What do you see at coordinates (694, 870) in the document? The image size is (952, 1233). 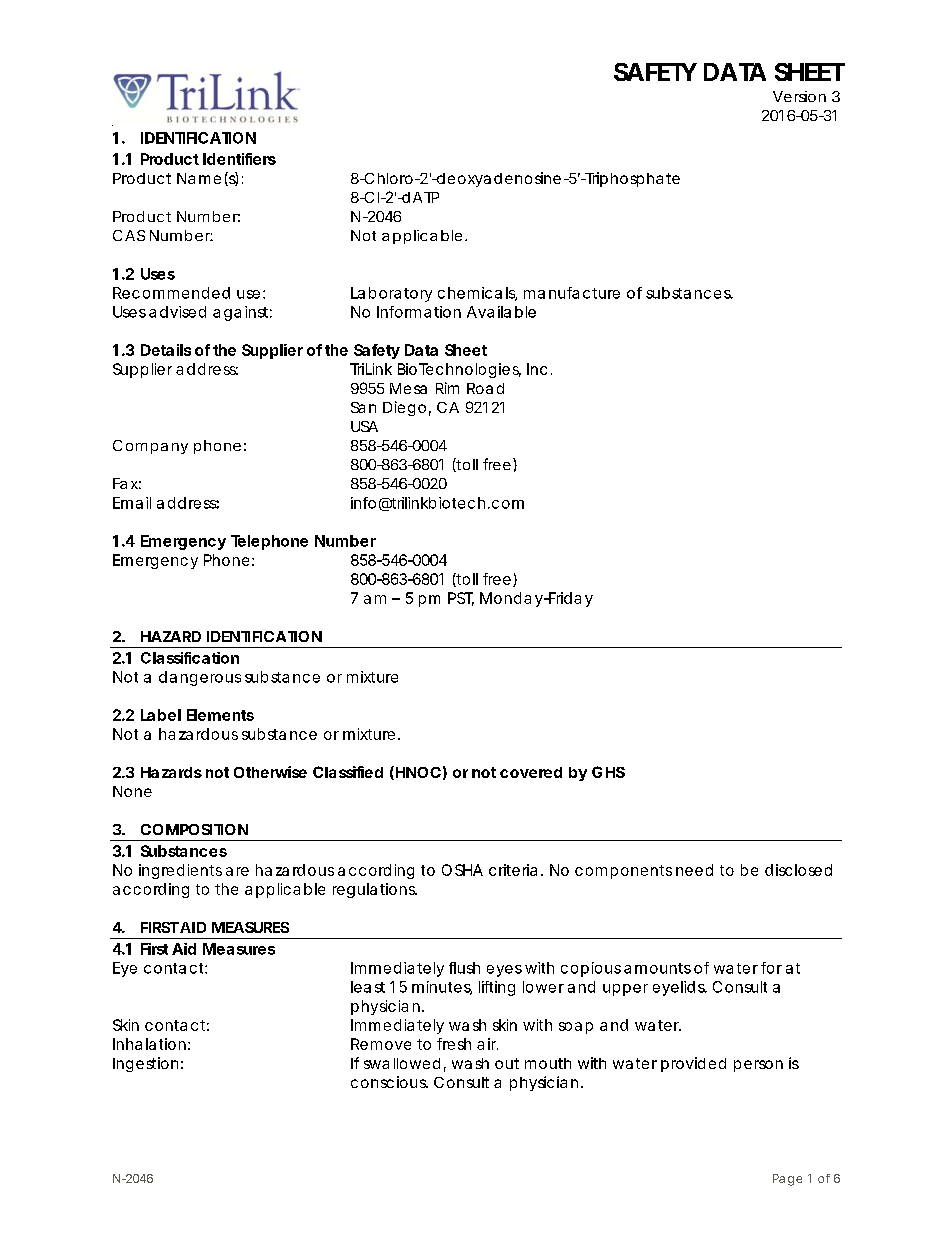 I see `need` at bounding box center [694, 870].
